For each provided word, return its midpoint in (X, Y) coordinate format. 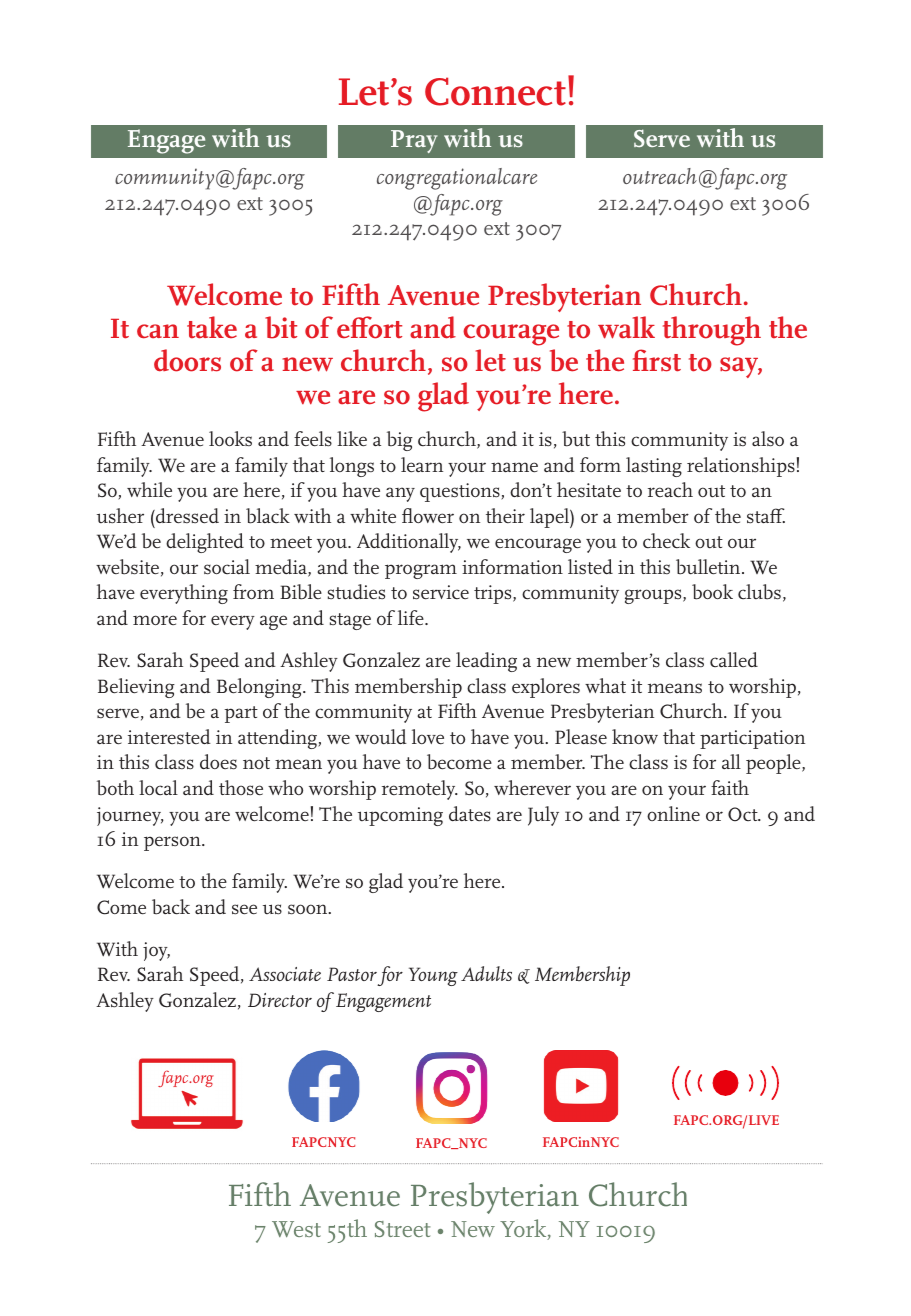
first (657, 360)
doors (187, 360)
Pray (414, 141)
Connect (495, 91)
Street (402, 1229)
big (400, 441)
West (296, 1229)
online (673, 813)
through (712, 331)
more (155, 620)
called (734, 659)
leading (486, 662)
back (171, 907)
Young (433, 976)
